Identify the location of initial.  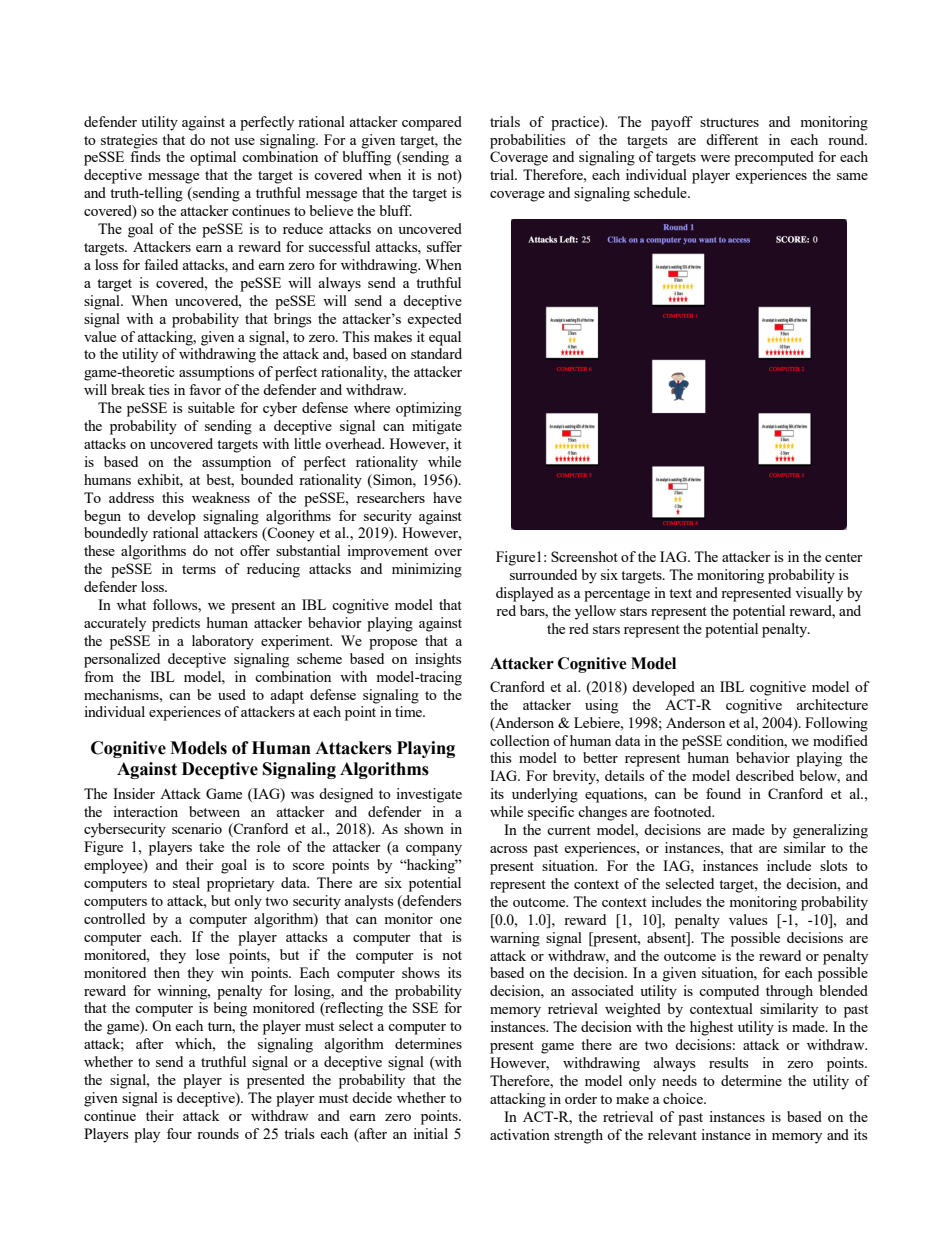
(430, 1133).
